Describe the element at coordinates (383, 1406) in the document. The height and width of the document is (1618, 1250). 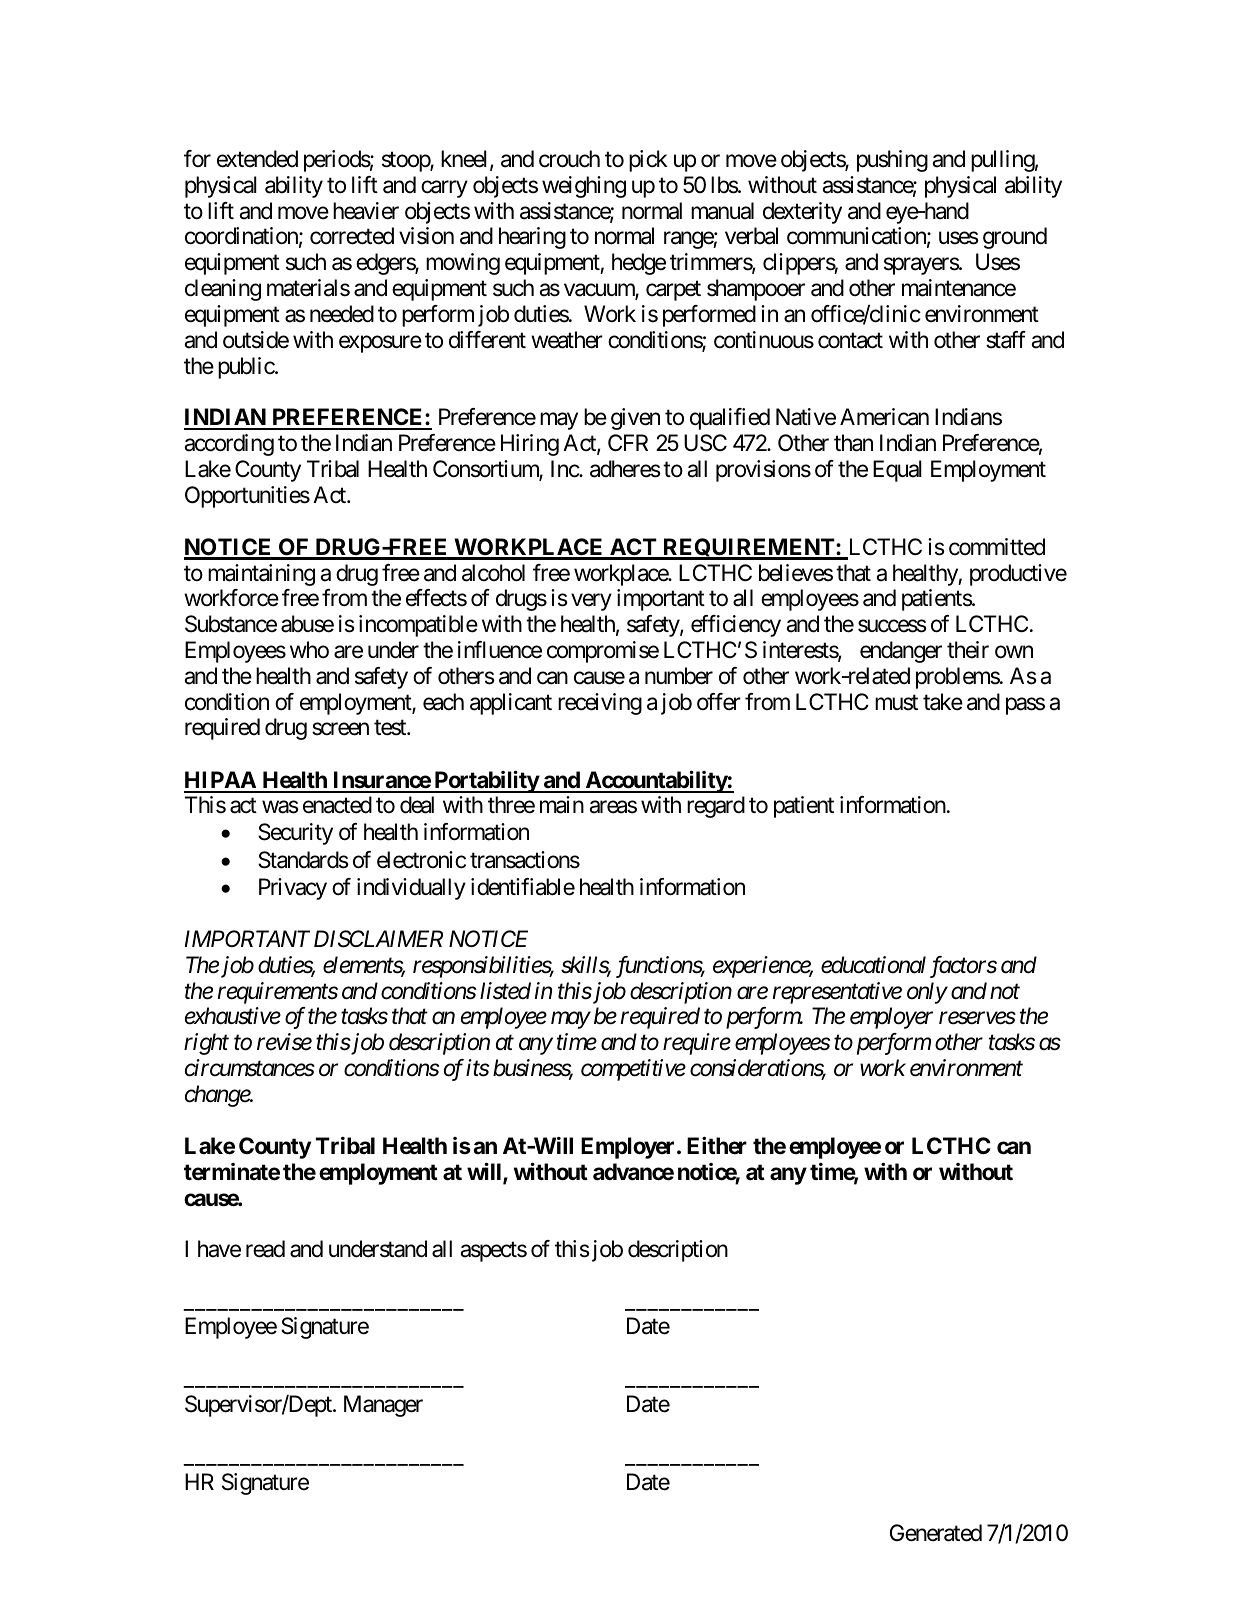
I see `Manager` at that location.
